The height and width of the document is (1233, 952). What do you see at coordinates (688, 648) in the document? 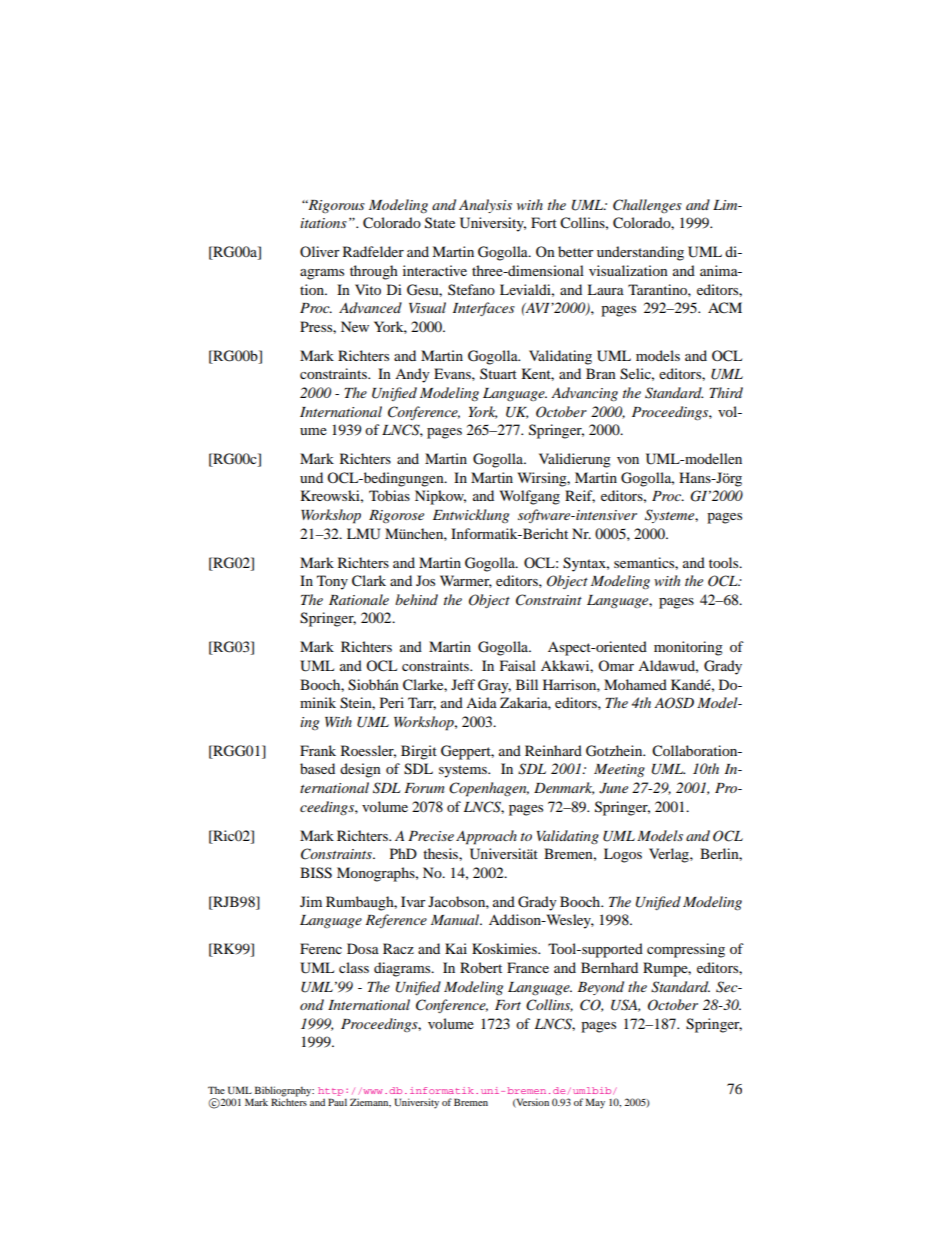
I see `monitoring` at bounding box center [688, 648].
